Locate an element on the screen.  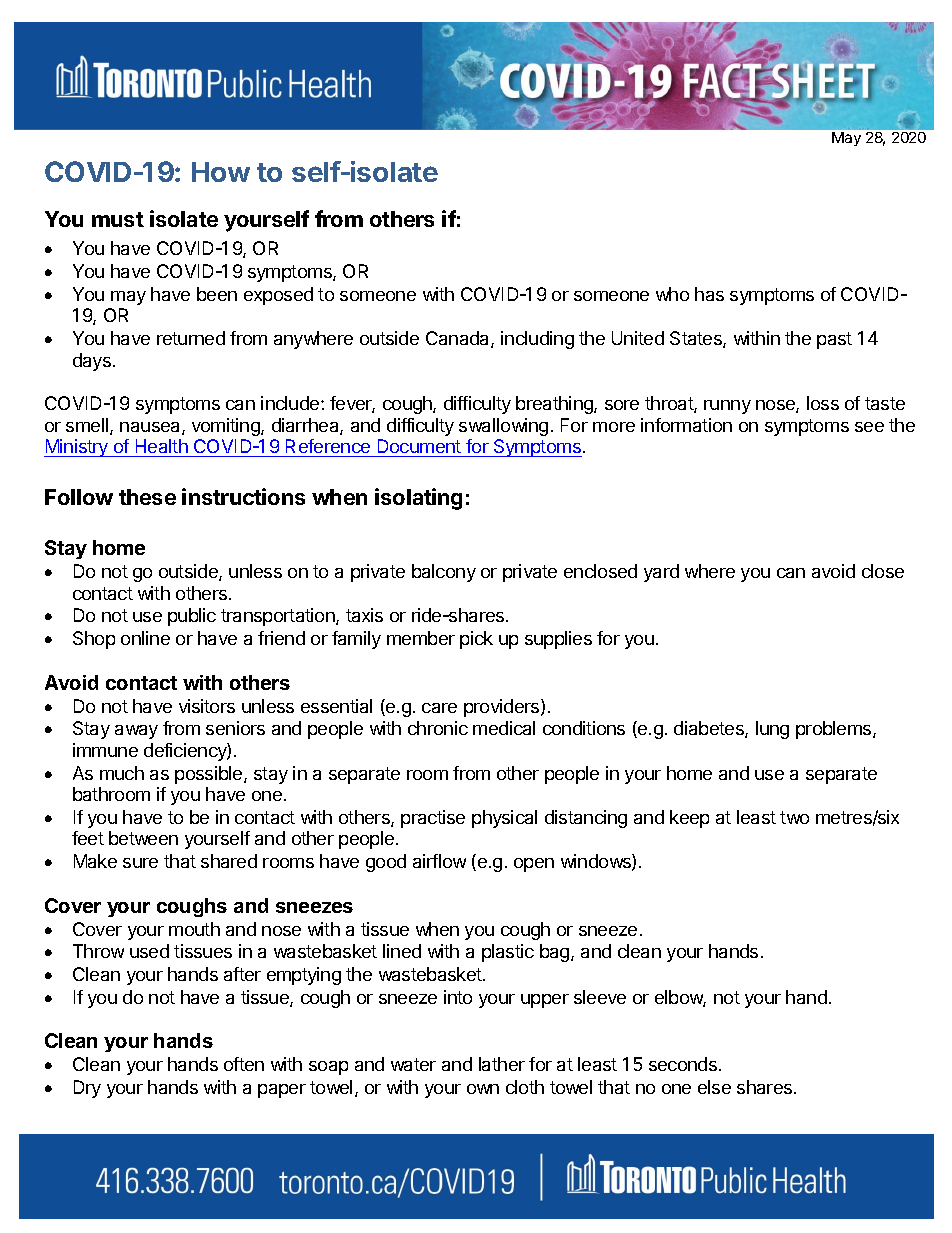
often is located at coordinates (244, 1064).
